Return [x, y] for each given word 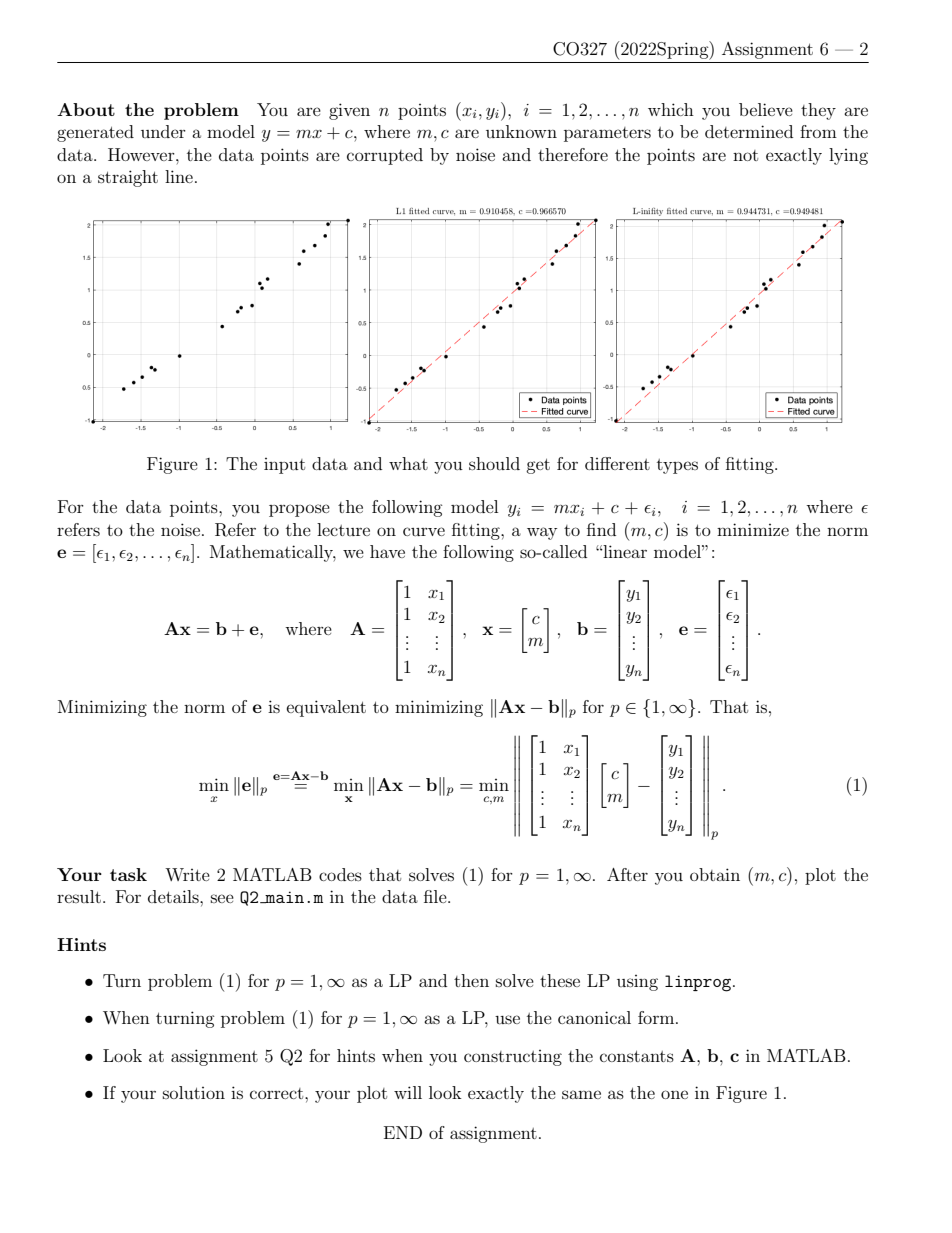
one [674, 1094]
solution [194, 1092]
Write [187, 874]
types [677, 466]
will [408, 1092]
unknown [521, 131]
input [284, 466]
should [494, 463]
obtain [715, 874]
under [163, 131]
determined [749, 131]
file [436, 896]
